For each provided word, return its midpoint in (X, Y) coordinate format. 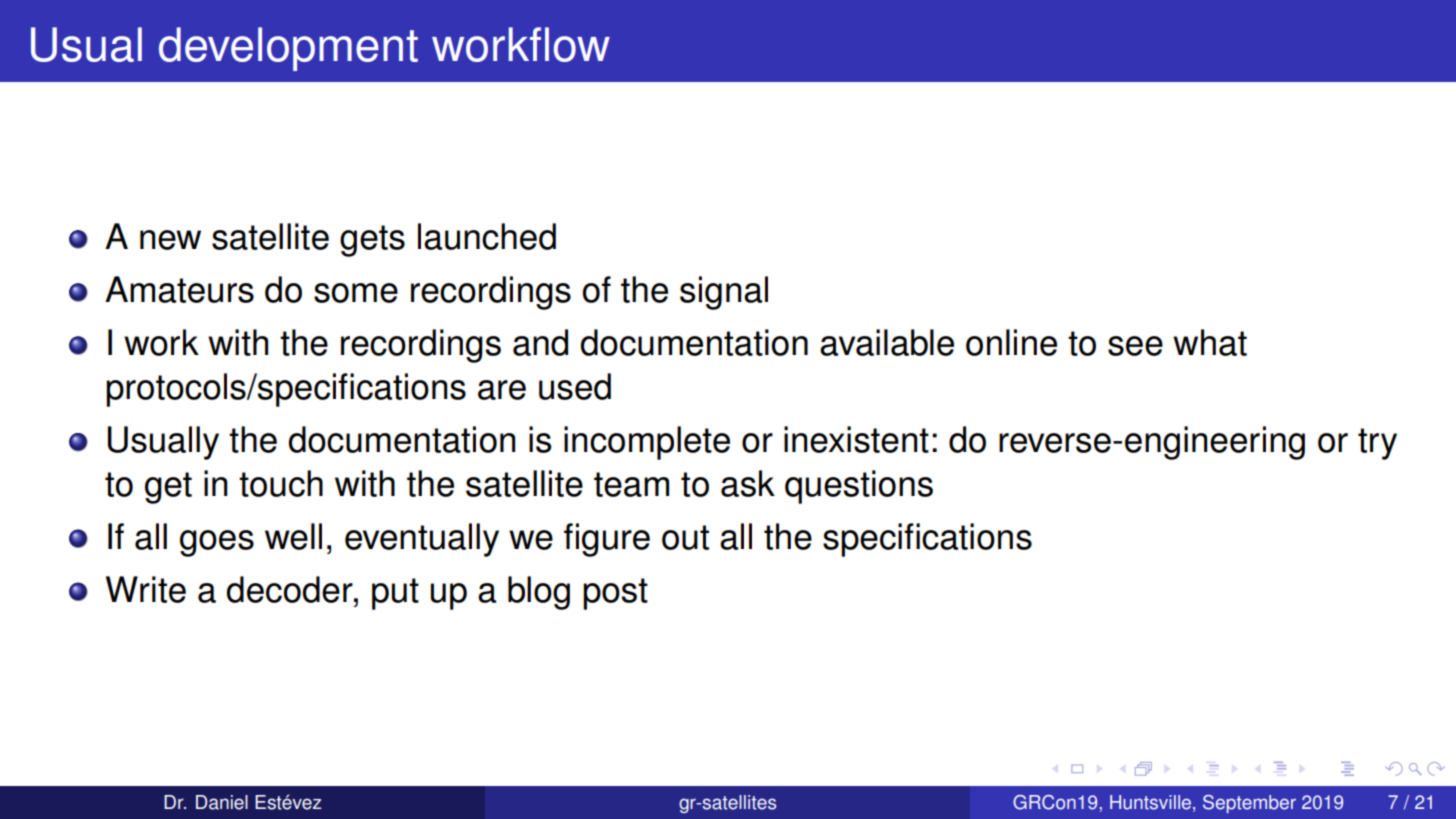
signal (724, 293)
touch (281, 483)
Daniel (222, 802)
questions (859, 487)
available (887, 342)
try (1377, 444)
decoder (291, 589)
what (1210, 342)
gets (372, 241)
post (615, 594)
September (1249, 804)
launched (487, 236)
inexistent (856, 439)
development (288, 49)
